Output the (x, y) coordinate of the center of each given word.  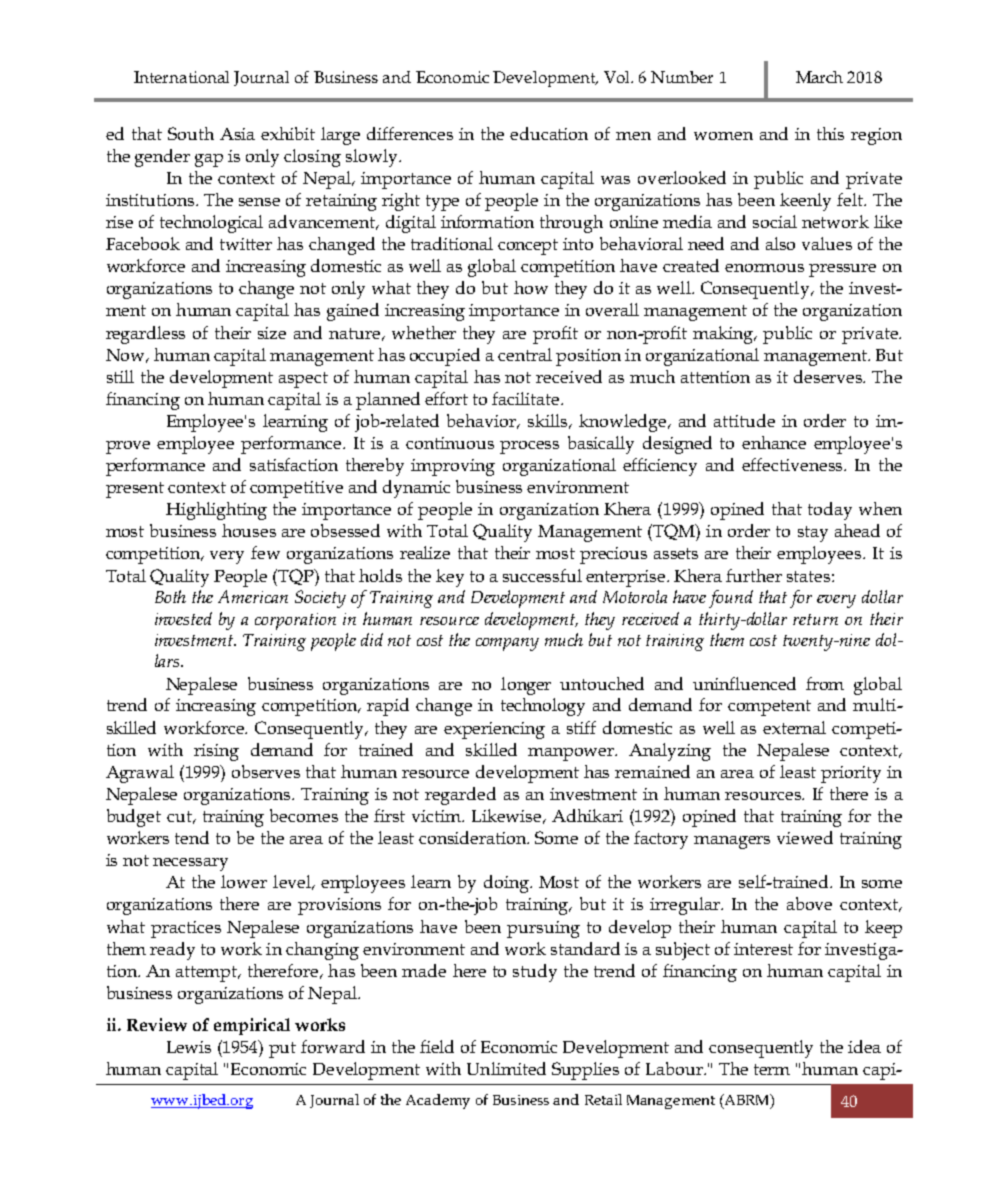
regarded (460, 796)
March (819, 77)
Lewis (189, 1047)
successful (542, 575)
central (525, 354)
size (272, 333)
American (253, 596)
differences (410, 133)
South (191, 133)
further (754, 575)
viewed (805, 837)
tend (192, 837)
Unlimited (506, 1068)
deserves (829, 376)
